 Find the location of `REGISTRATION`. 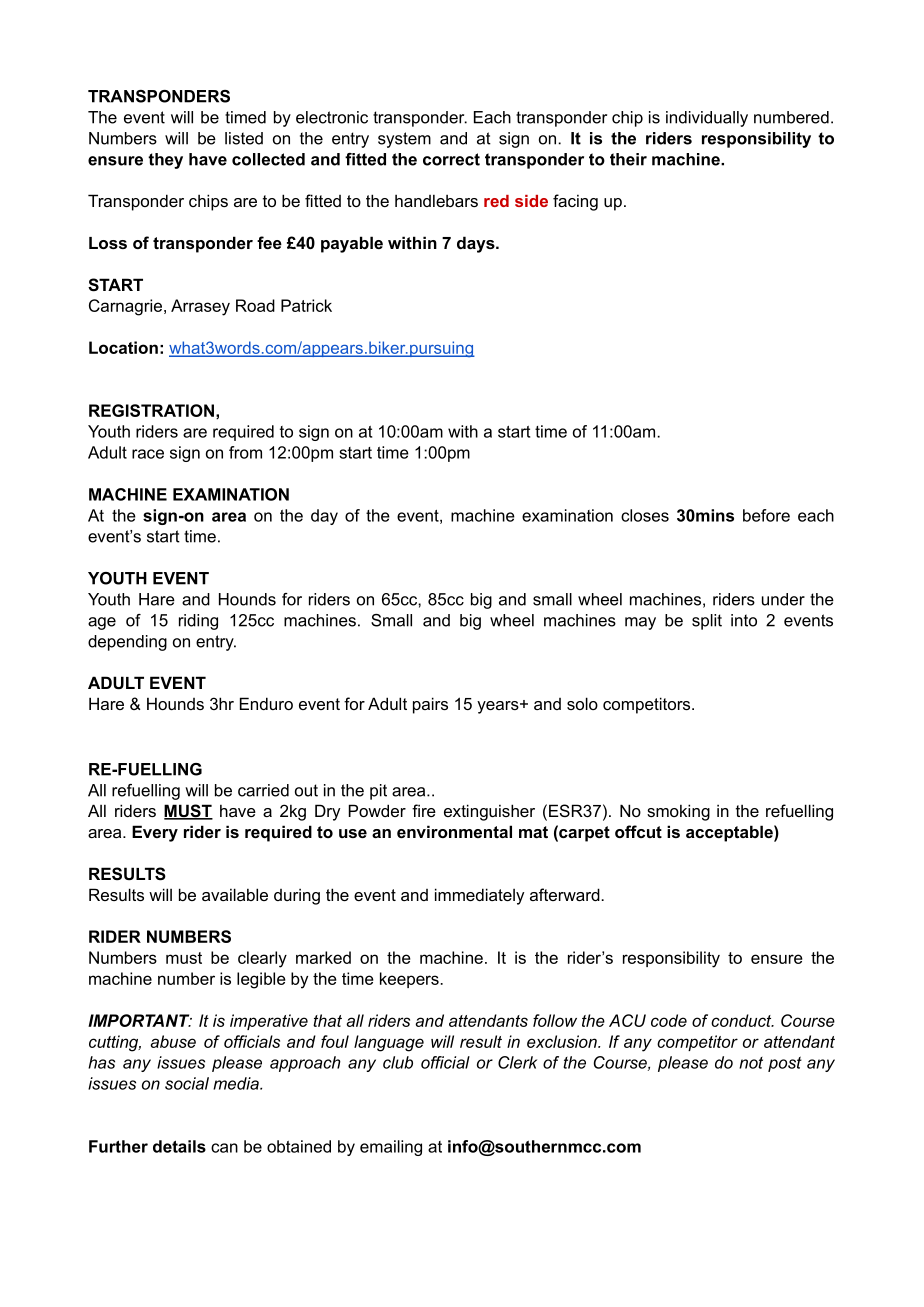

REGISTRATION is located at coordinates (151, 410).
